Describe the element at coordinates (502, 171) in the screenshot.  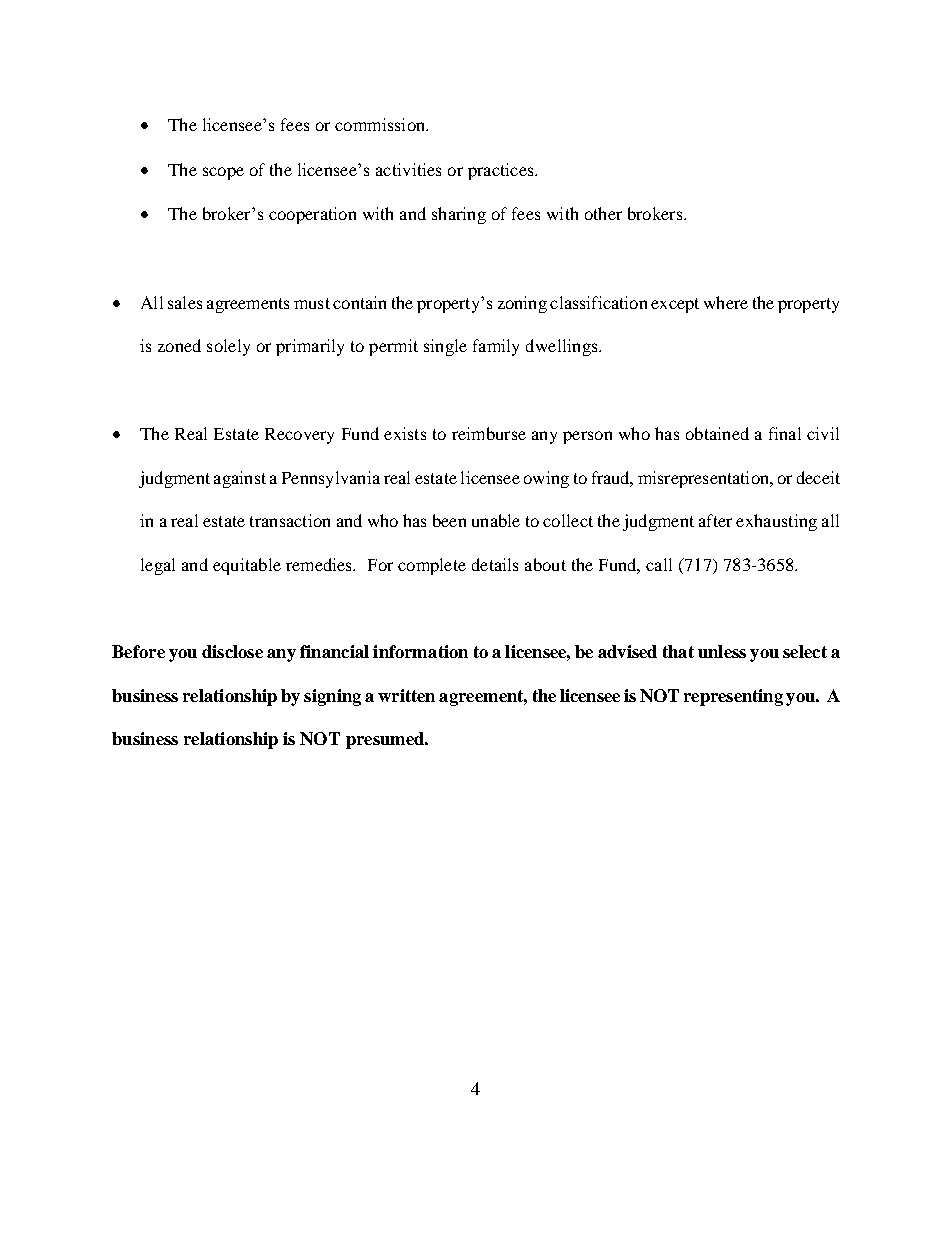
I see `practices` at that location.
